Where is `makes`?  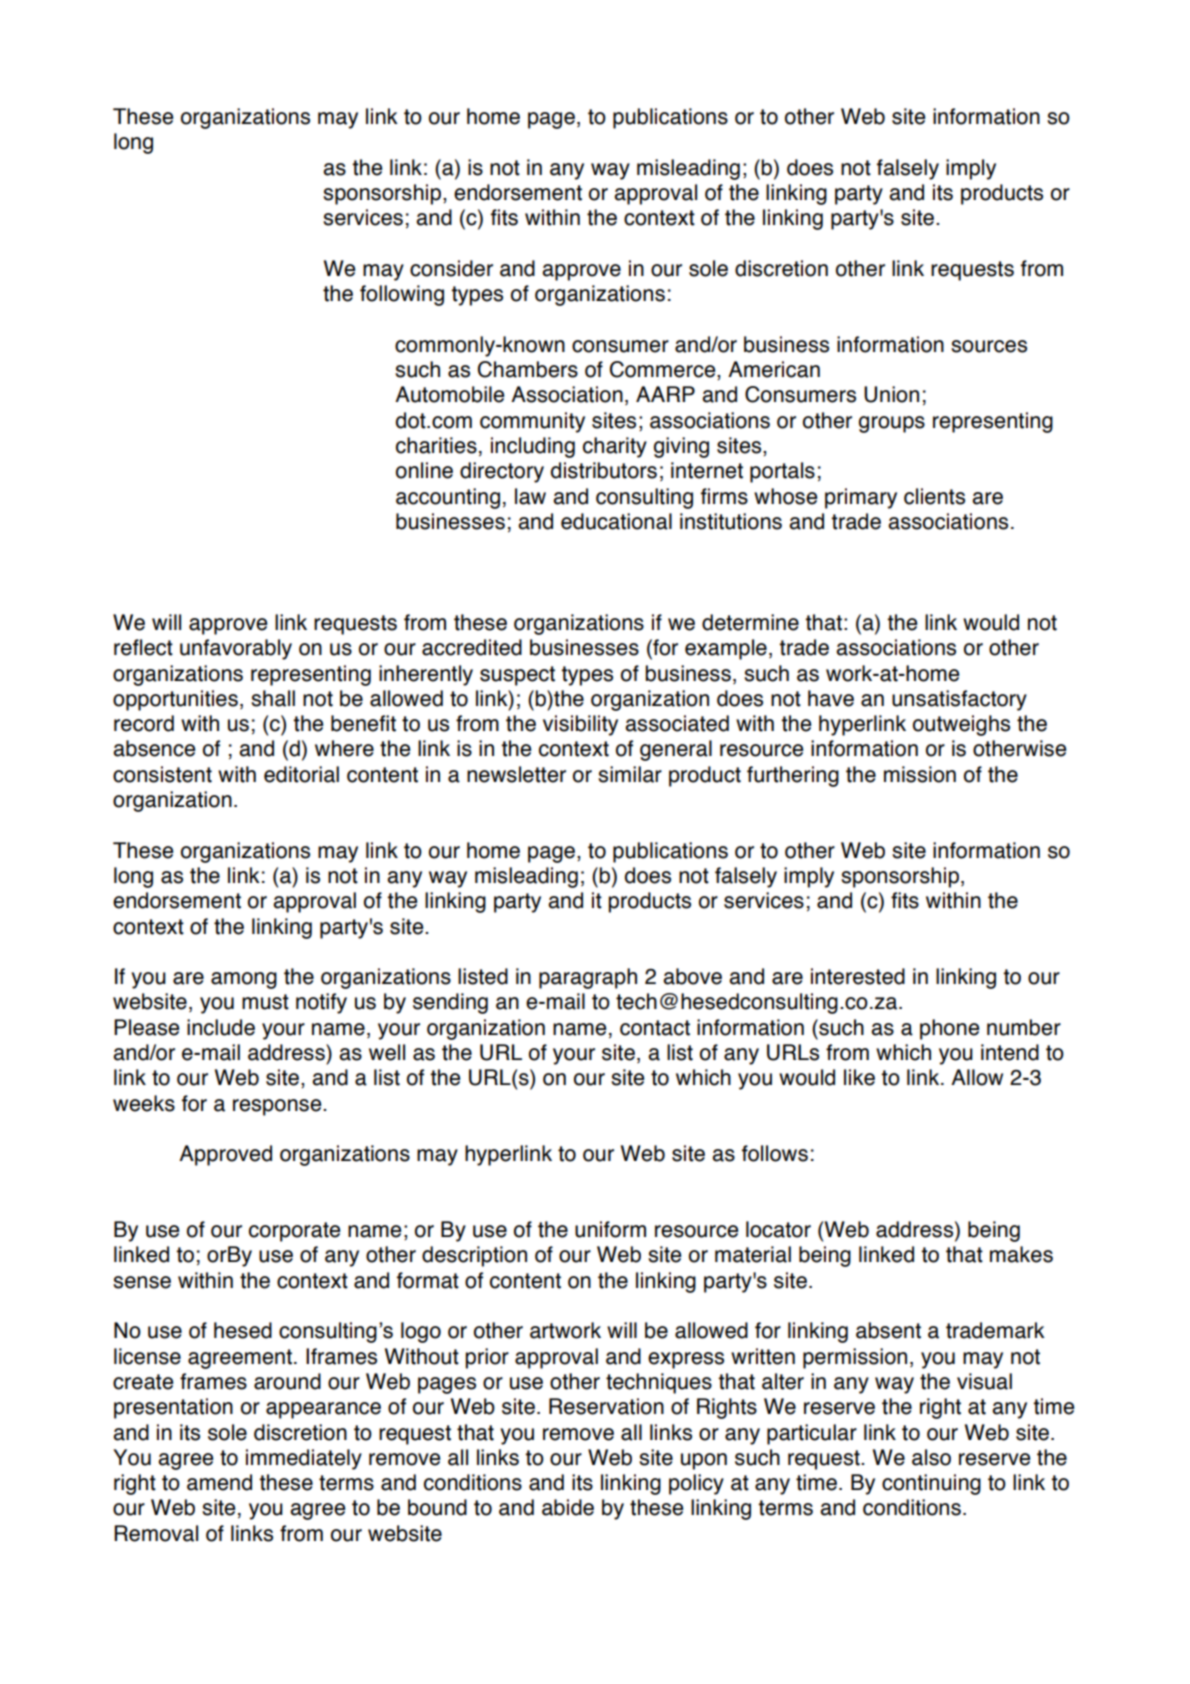 makes is located at coordinates (1021, 1254).
